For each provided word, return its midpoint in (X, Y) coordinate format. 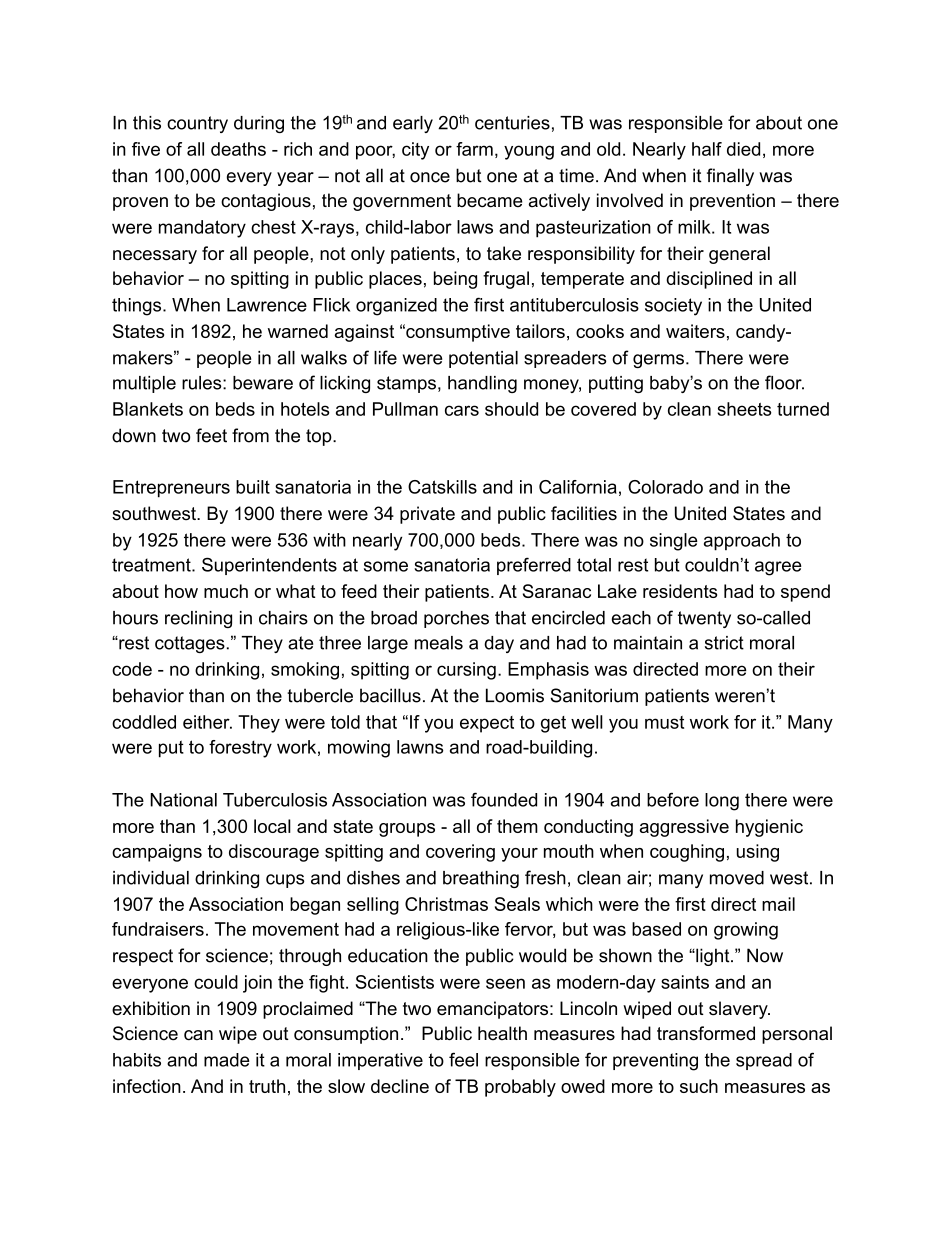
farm (474, 149)
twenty (704, 619)
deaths (238, 149)
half (707, 149)
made (227, 1060)
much (226, 591)
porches (456, 619)
